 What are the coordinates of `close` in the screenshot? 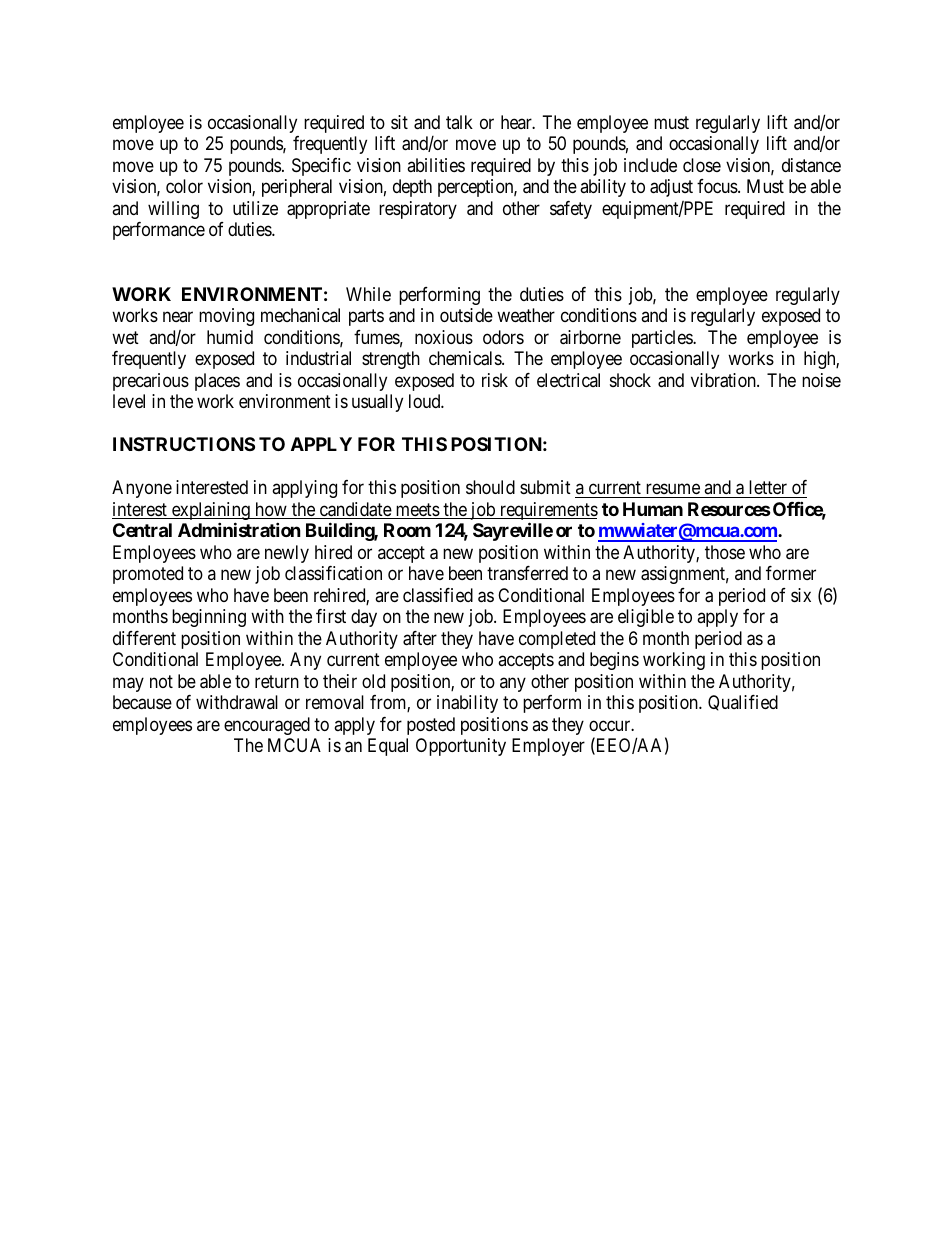 It's located at (702, 165).
